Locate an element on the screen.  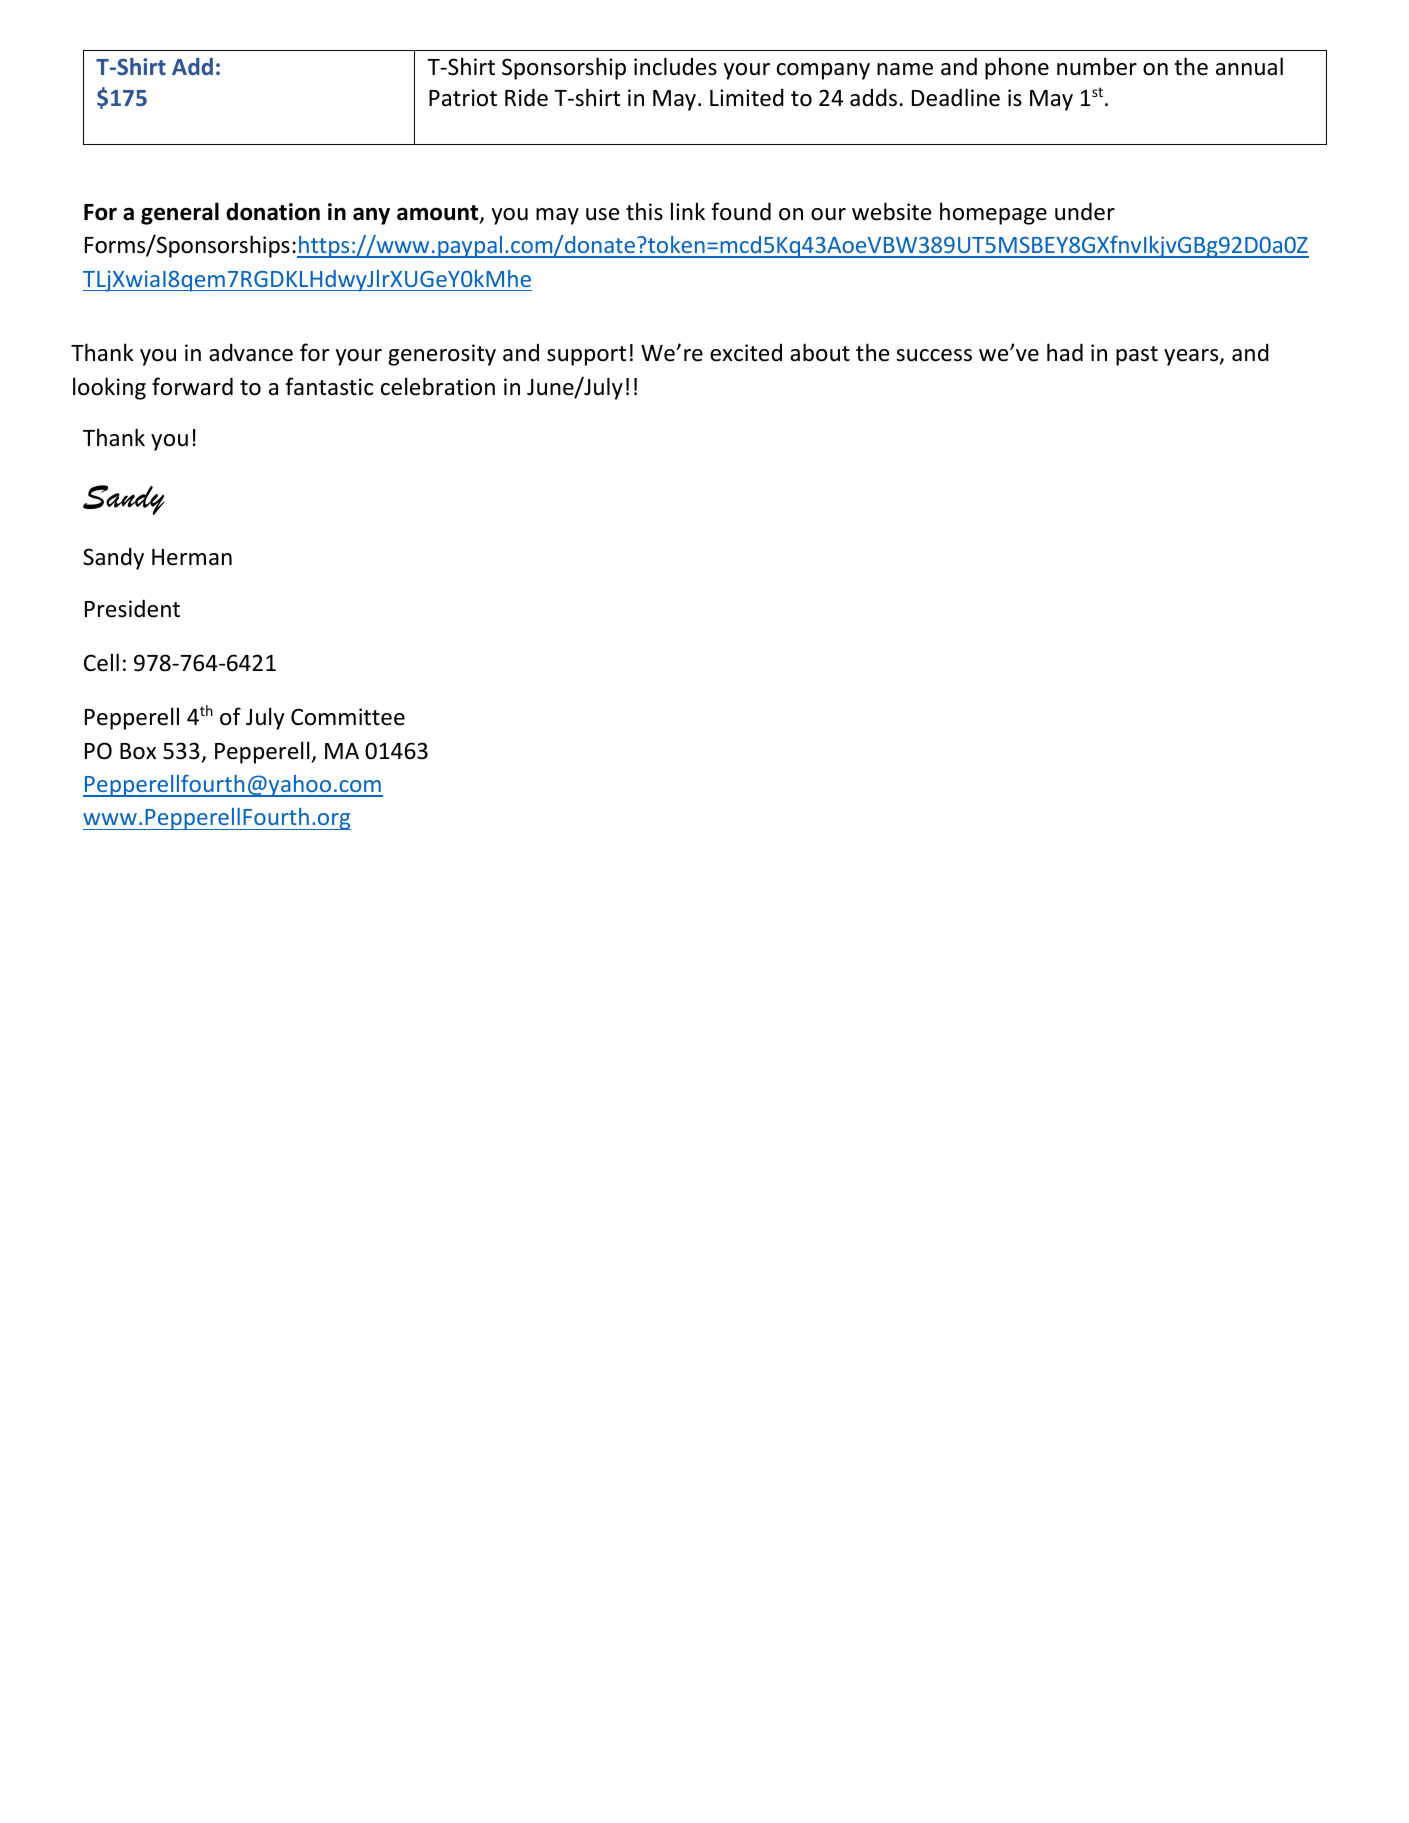
Patriot is located at coordinates (463, 98).
